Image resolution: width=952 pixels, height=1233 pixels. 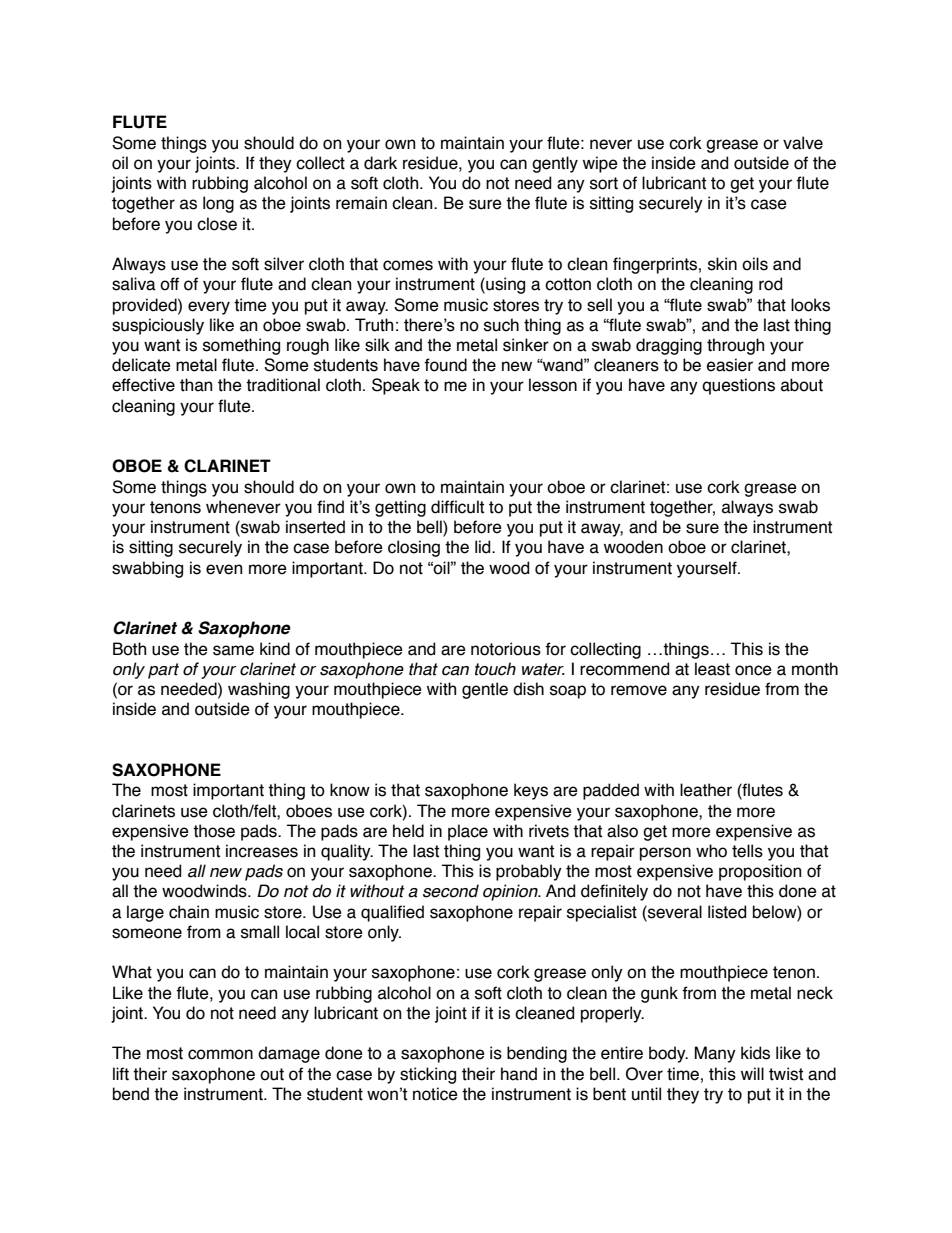 What do you see at coordinates (484, 547) in the page?
I see `lid` at bounding box center [484, 547].
